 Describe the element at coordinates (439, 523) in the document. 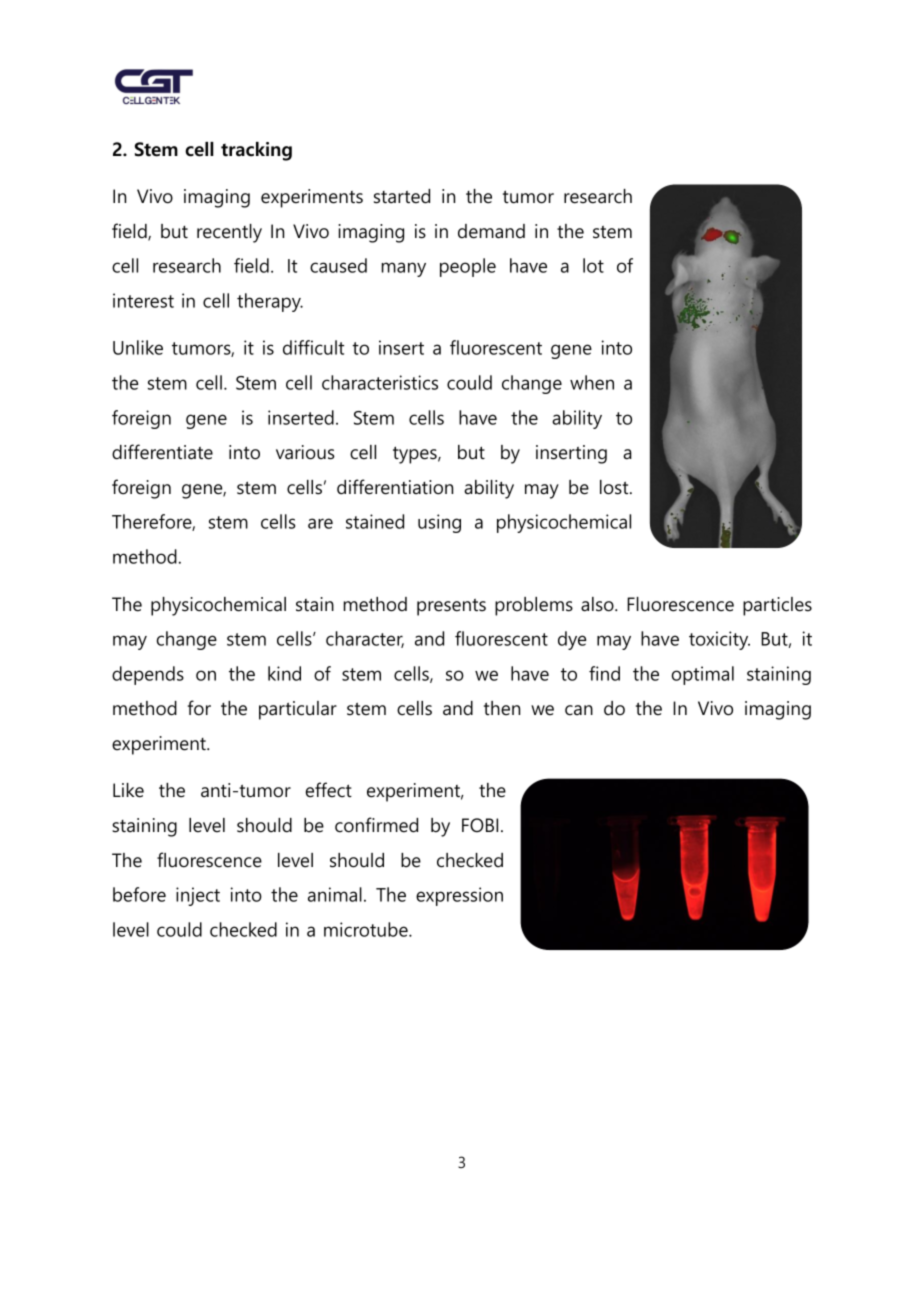

I see `using` at that location.
